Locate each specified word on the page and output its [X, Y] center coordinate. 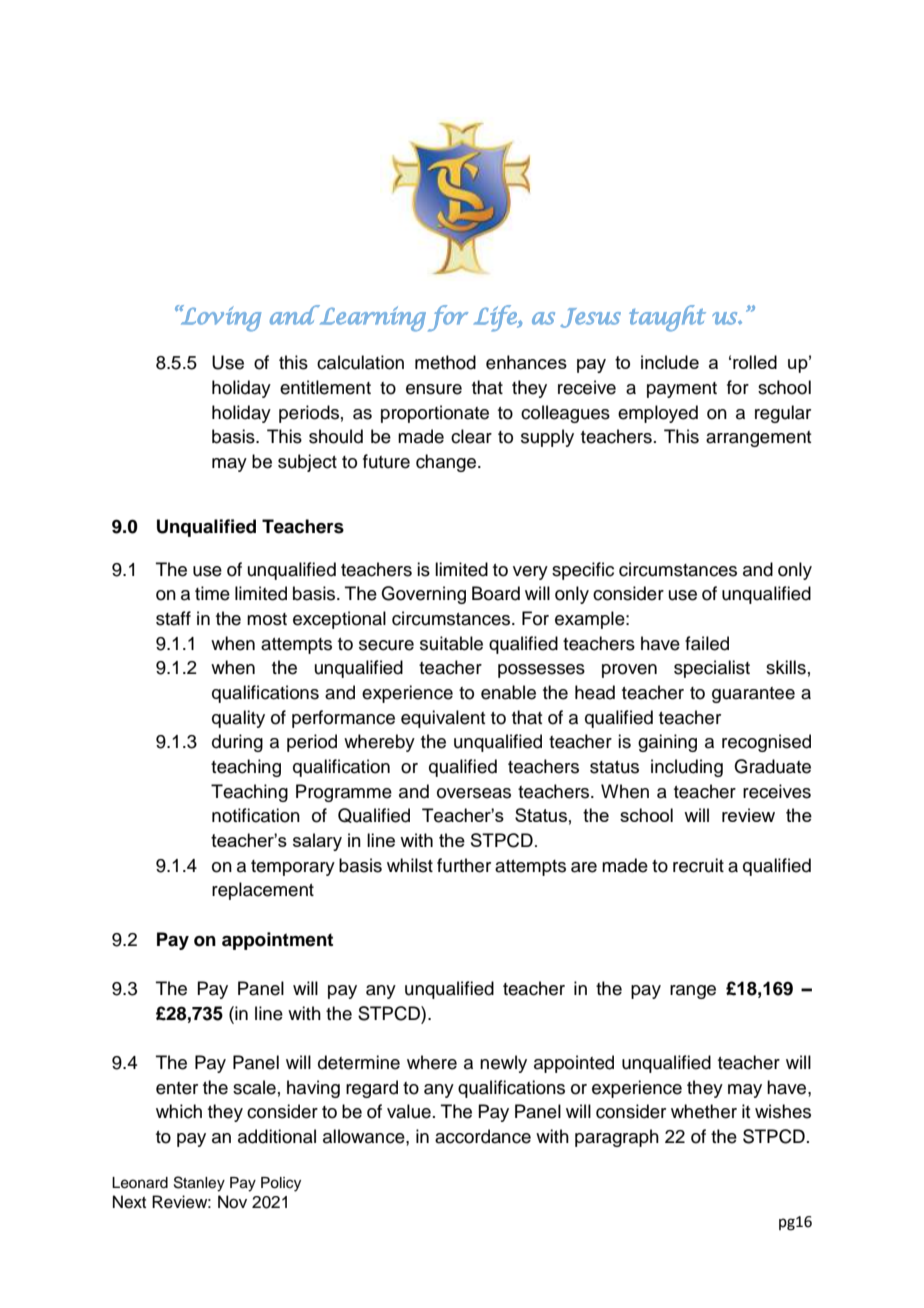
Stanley [199, 1184]
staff [173, 618]
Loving [220, 318]
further [464, 865]
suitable [451, 643]
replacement [263, 891]
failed [707, 643]
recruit [698, 865]
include [670, 362]
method [445, 362]
